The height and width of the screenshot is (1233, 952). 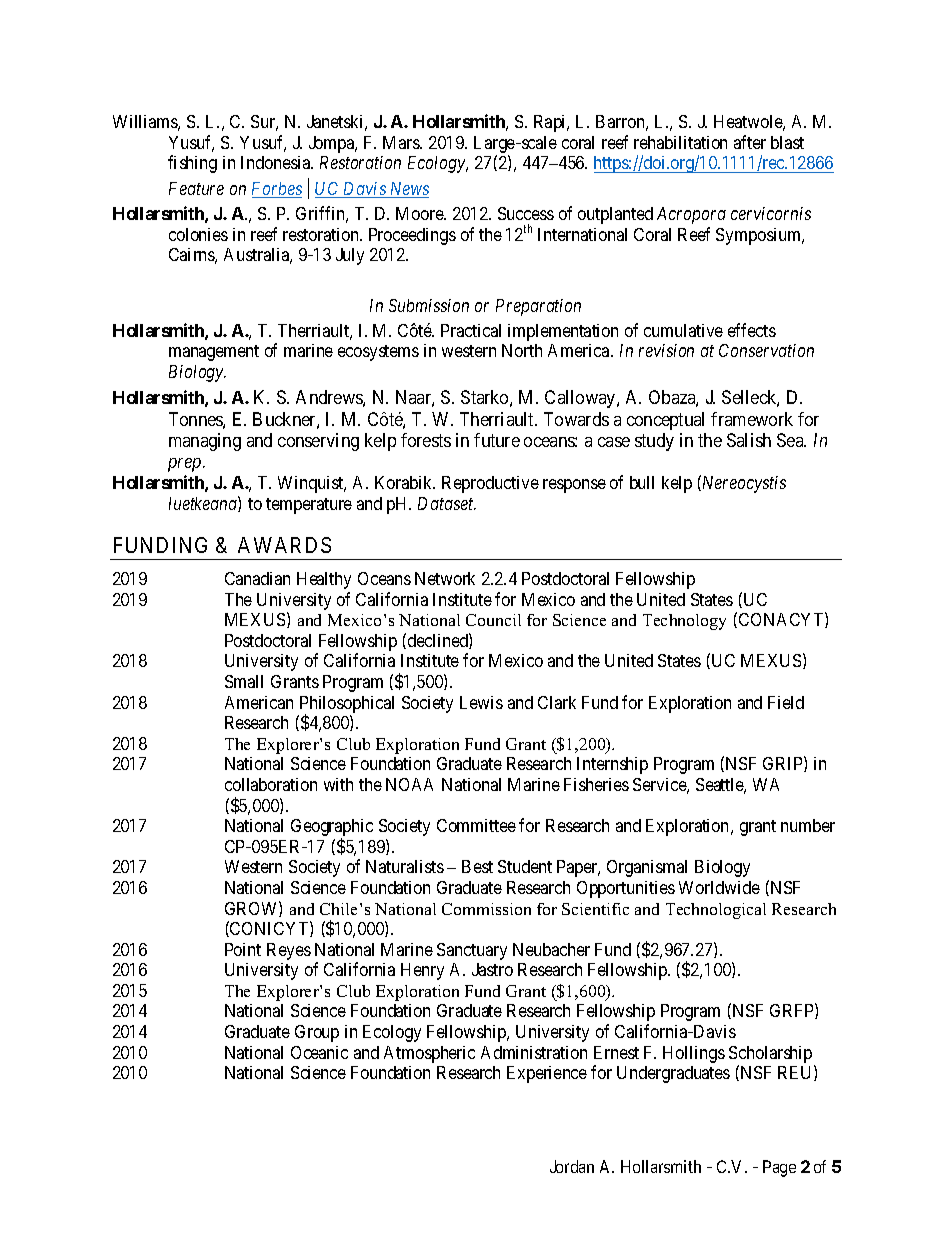 What do you see at coordinates (684, 622) in the screenshot?
I see `Technology` at bounding box center [684, 622].
